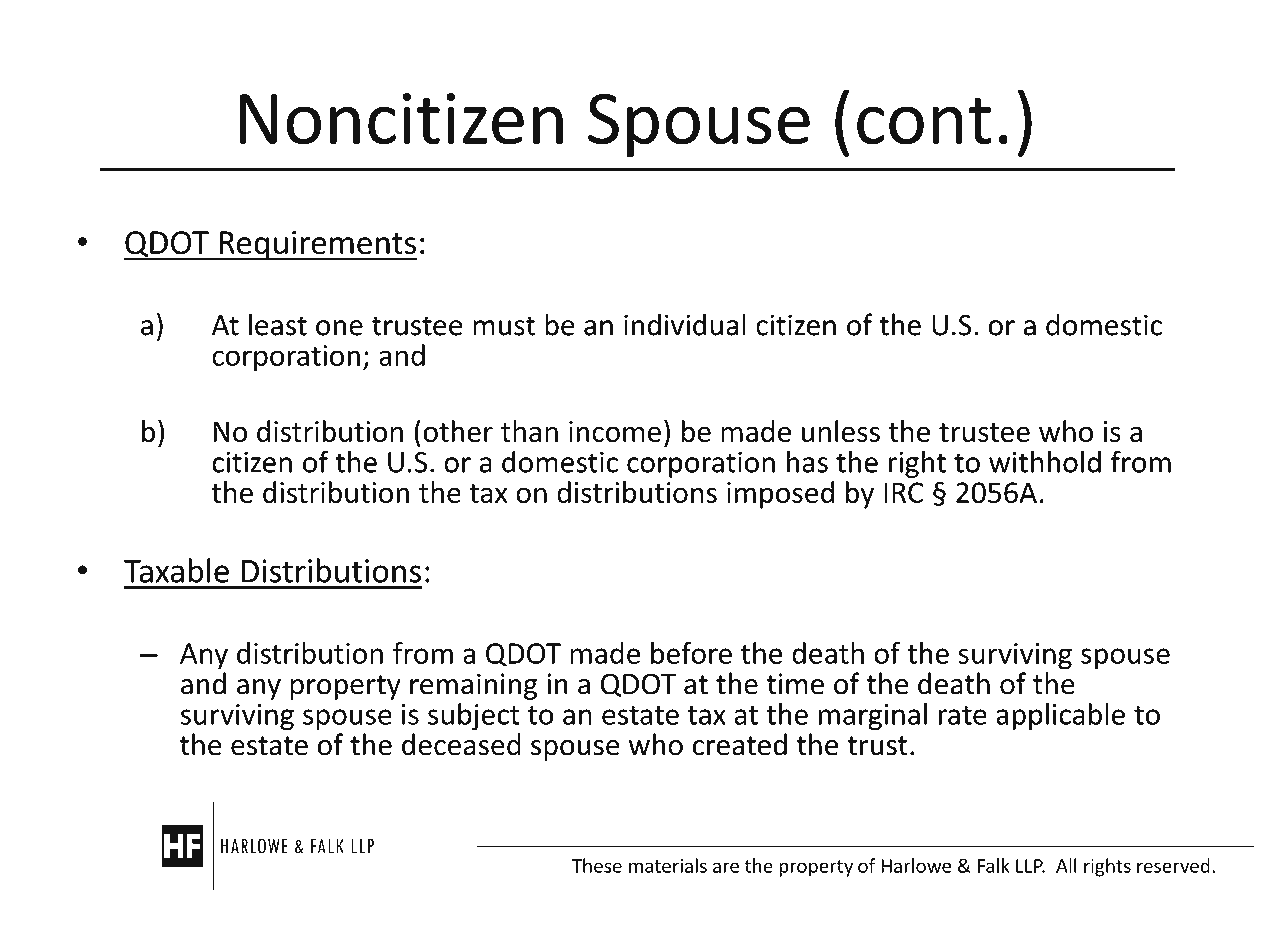 The width and height of the image is (1270, 952). What do you see at coordinates (339, 328) in the image?
I see `one` at bounding box center [339, 328].
